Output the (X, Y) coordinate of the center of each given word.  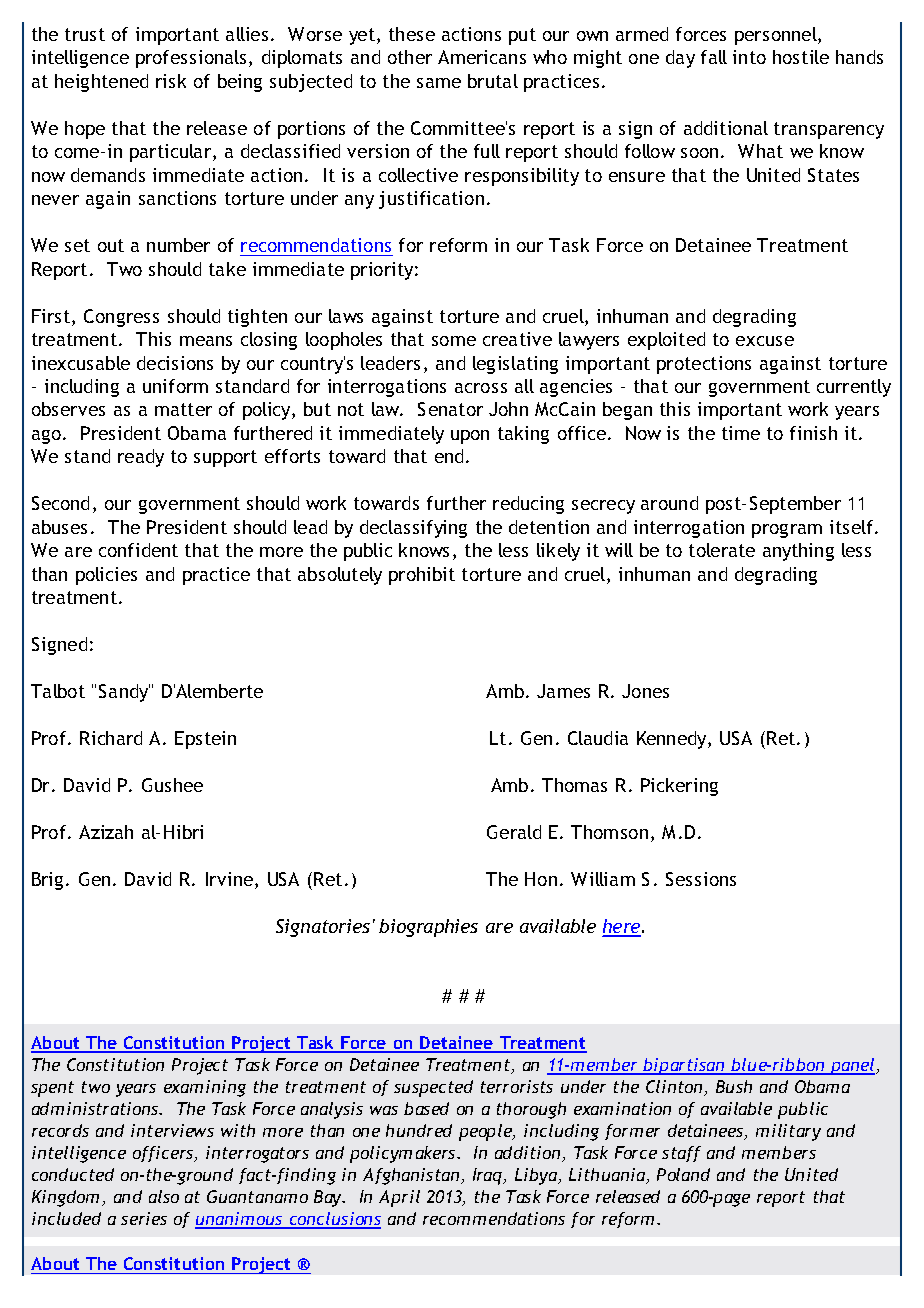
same (439, 83)
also (164, 1196)
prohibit (422, 576)
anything (798, 552)
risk (171, 81)
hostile (801, 57)
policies (106, 576)
